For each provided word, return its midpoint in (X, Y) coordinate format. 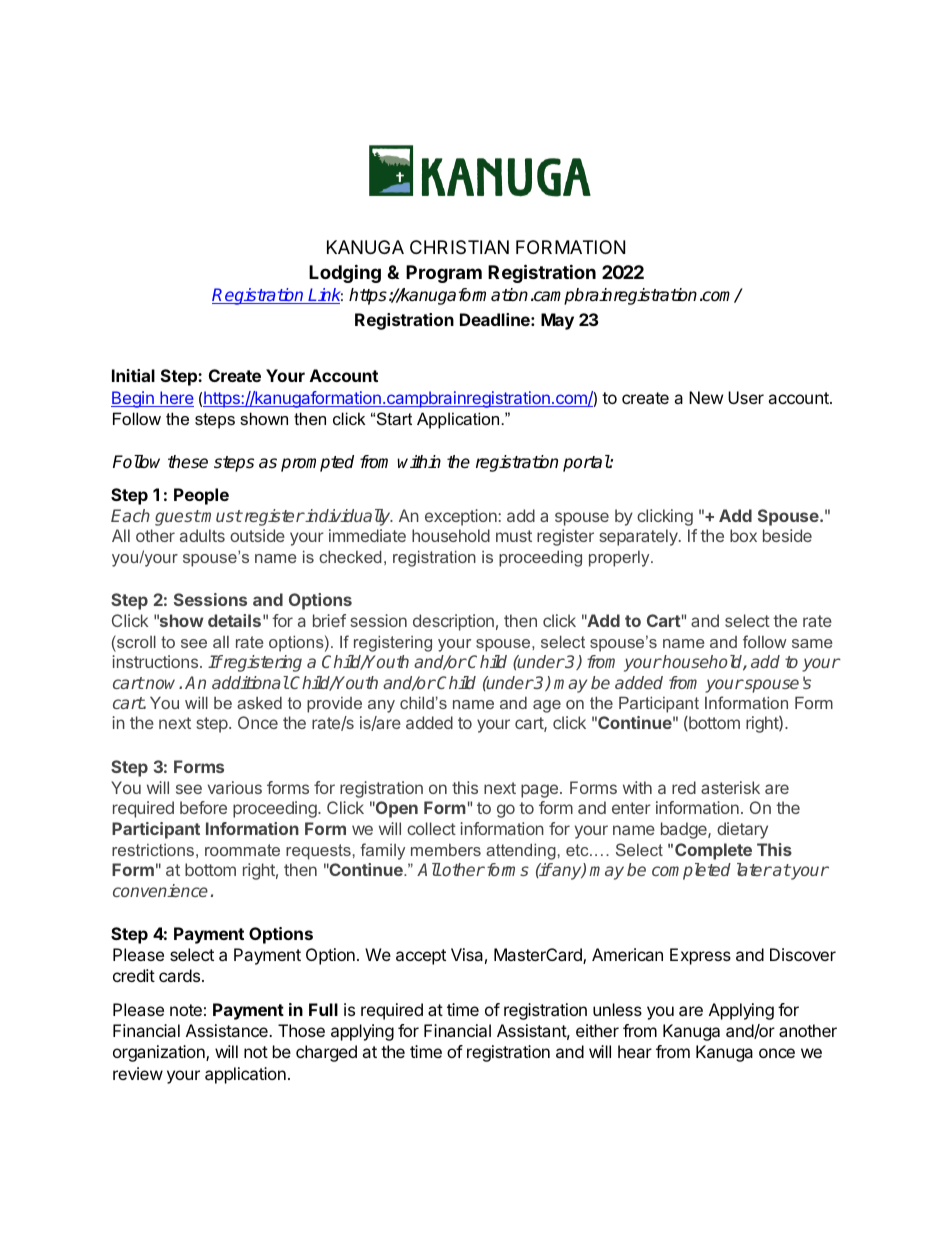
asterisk (730, 787)
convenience (160, 890)
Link (325, 296)
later (754, 869)
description (453, 622)
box (743, 535)
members (446, 850)
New (706, 397)
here (176, 399)
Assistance (228, 1030)
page (539, 791)
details (234, 620)
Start (394, 418)
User (746, 397)
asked (259, 703)
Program (444, 274)
